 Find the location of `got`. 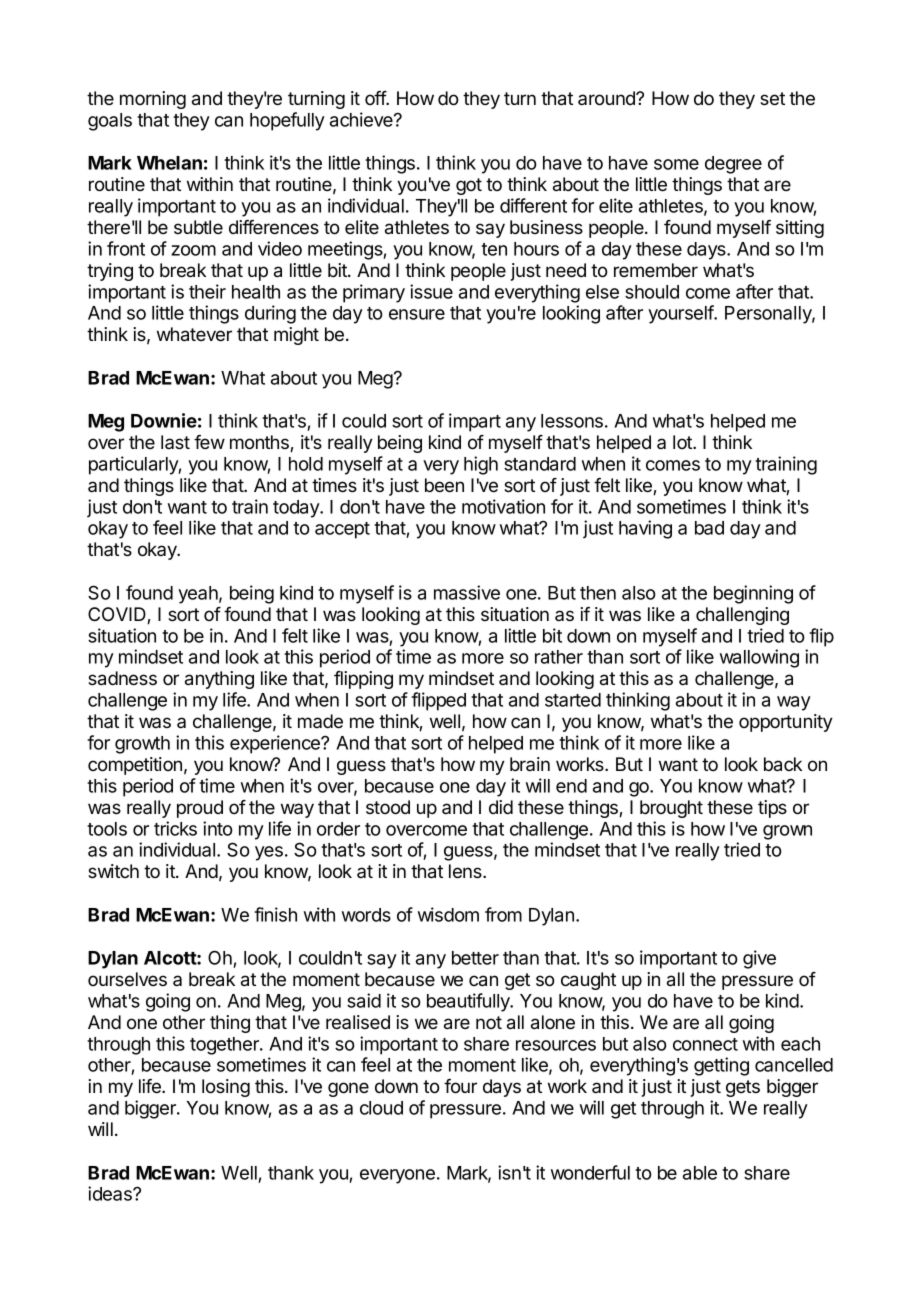

got is located at coordinates (469, 186).
